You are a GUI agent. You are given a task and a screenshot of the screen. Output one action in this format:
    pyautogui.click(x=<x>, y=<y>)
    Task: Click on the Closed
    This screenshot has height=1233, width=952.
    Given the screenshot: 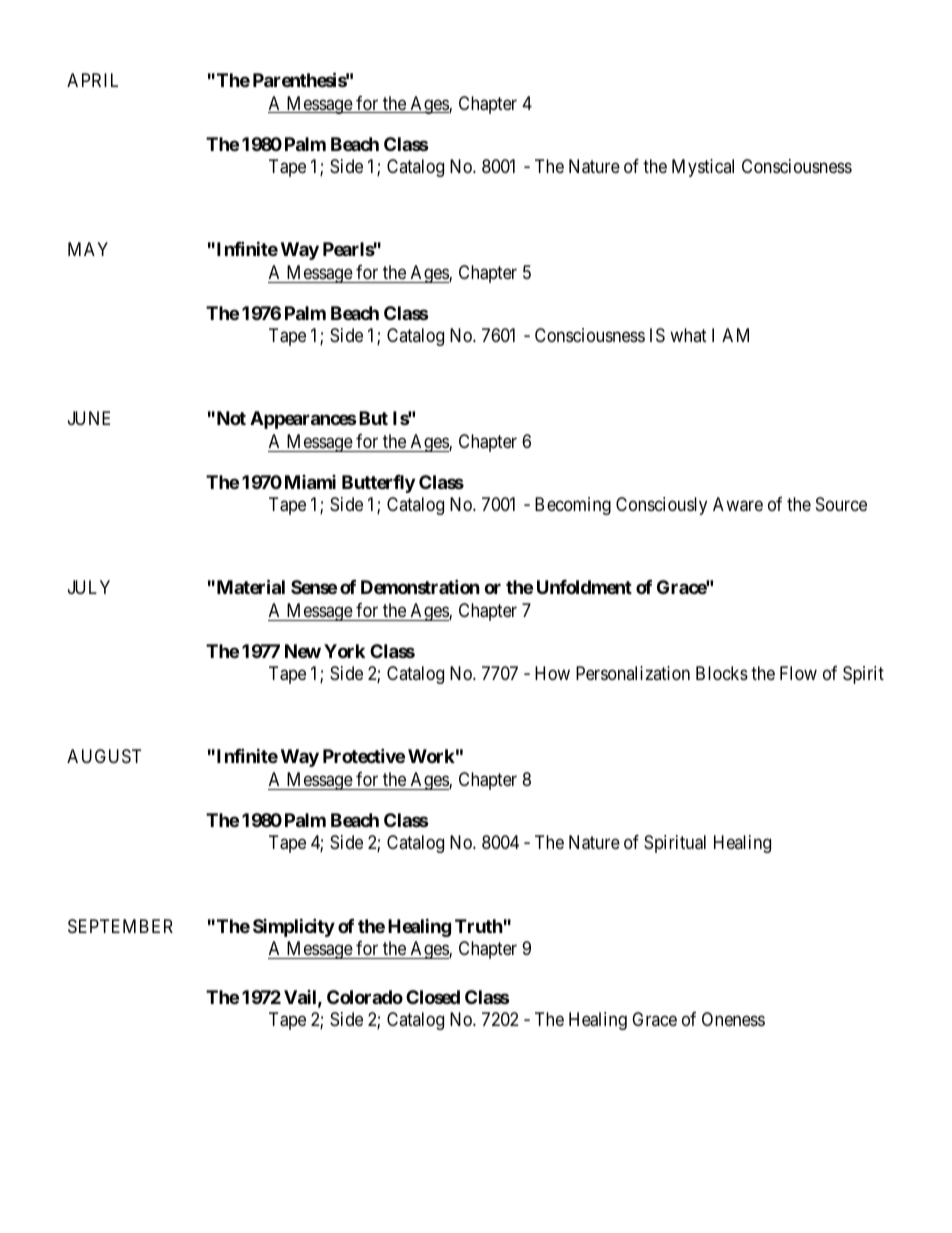 What is the action you would take?
    pyautogui.click(x=433, y=997)
